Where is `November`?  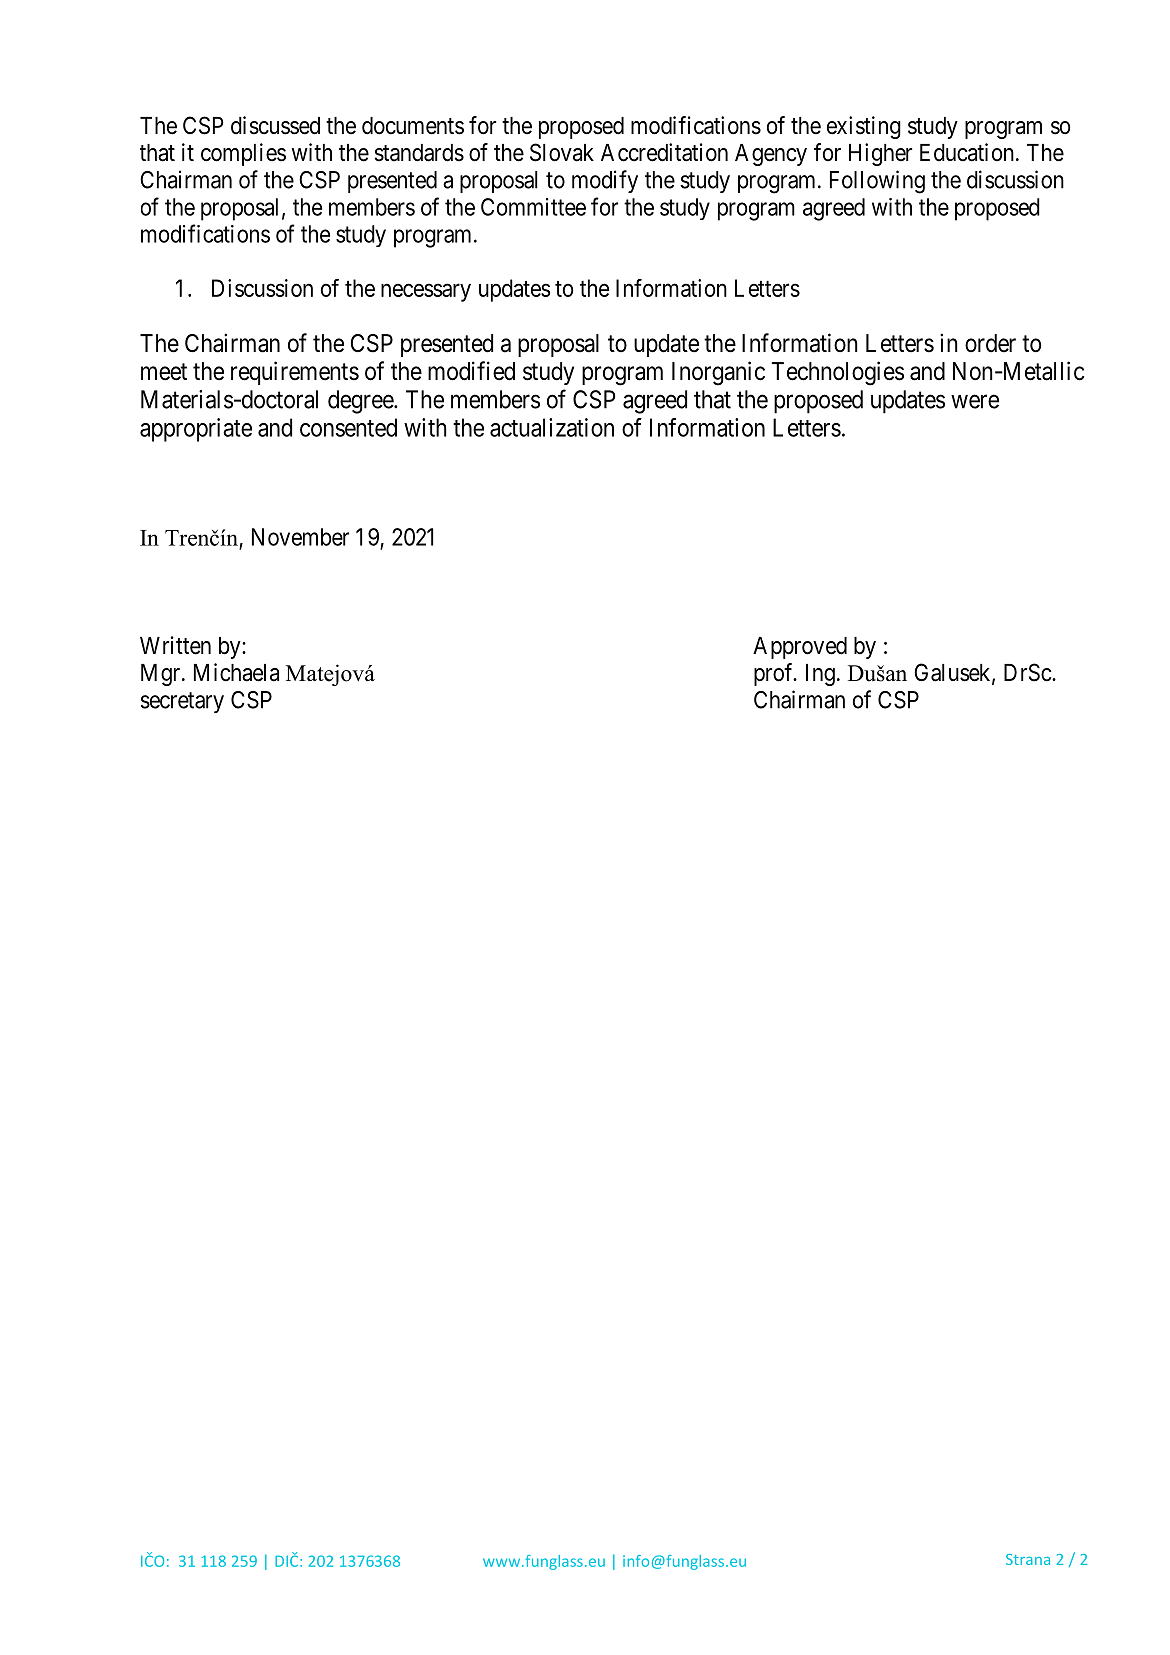
November is located at coordinates (300, 537).
